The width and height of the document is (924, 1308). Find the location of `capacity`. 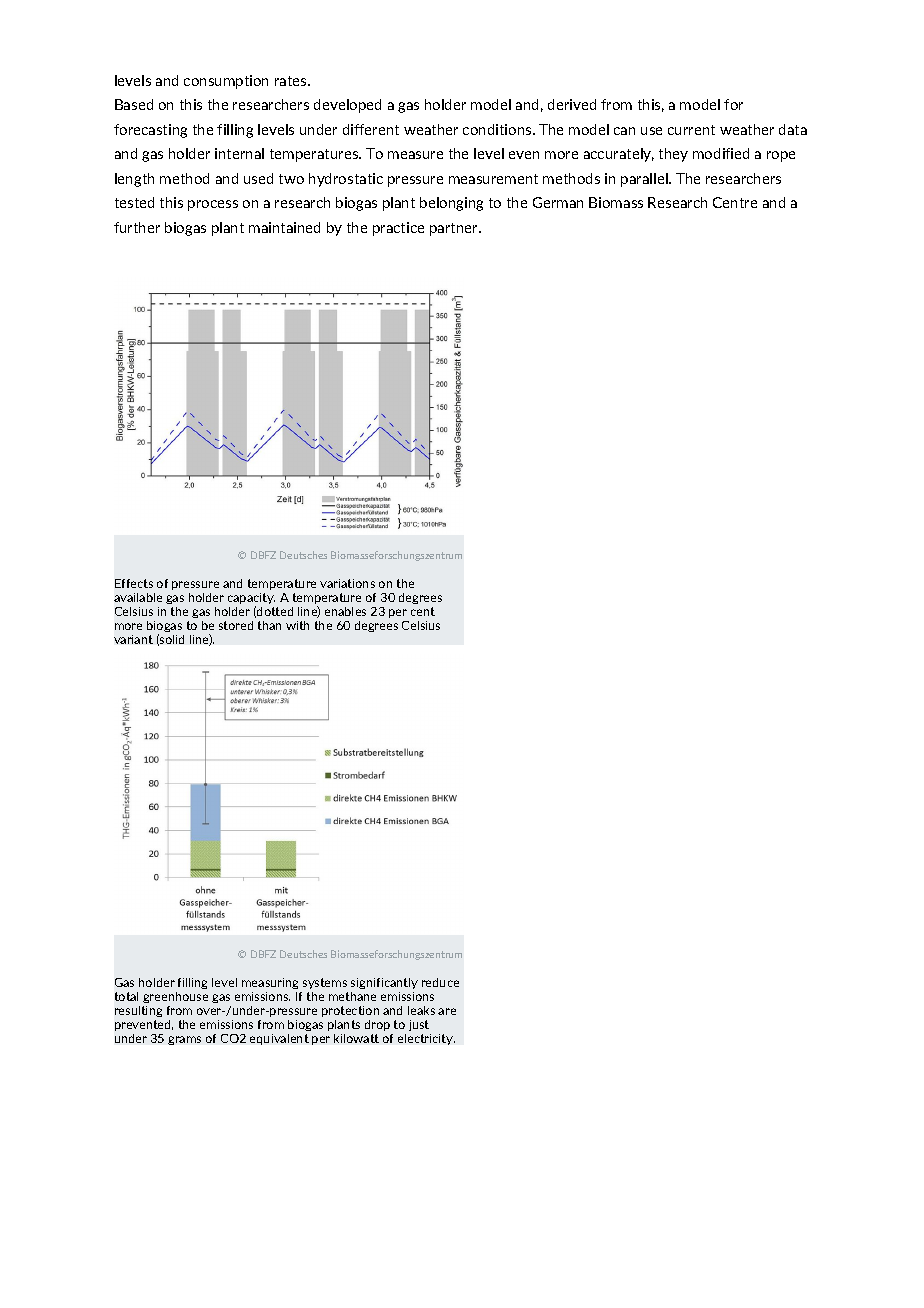

capacity is located at coordinates (251, 600).
